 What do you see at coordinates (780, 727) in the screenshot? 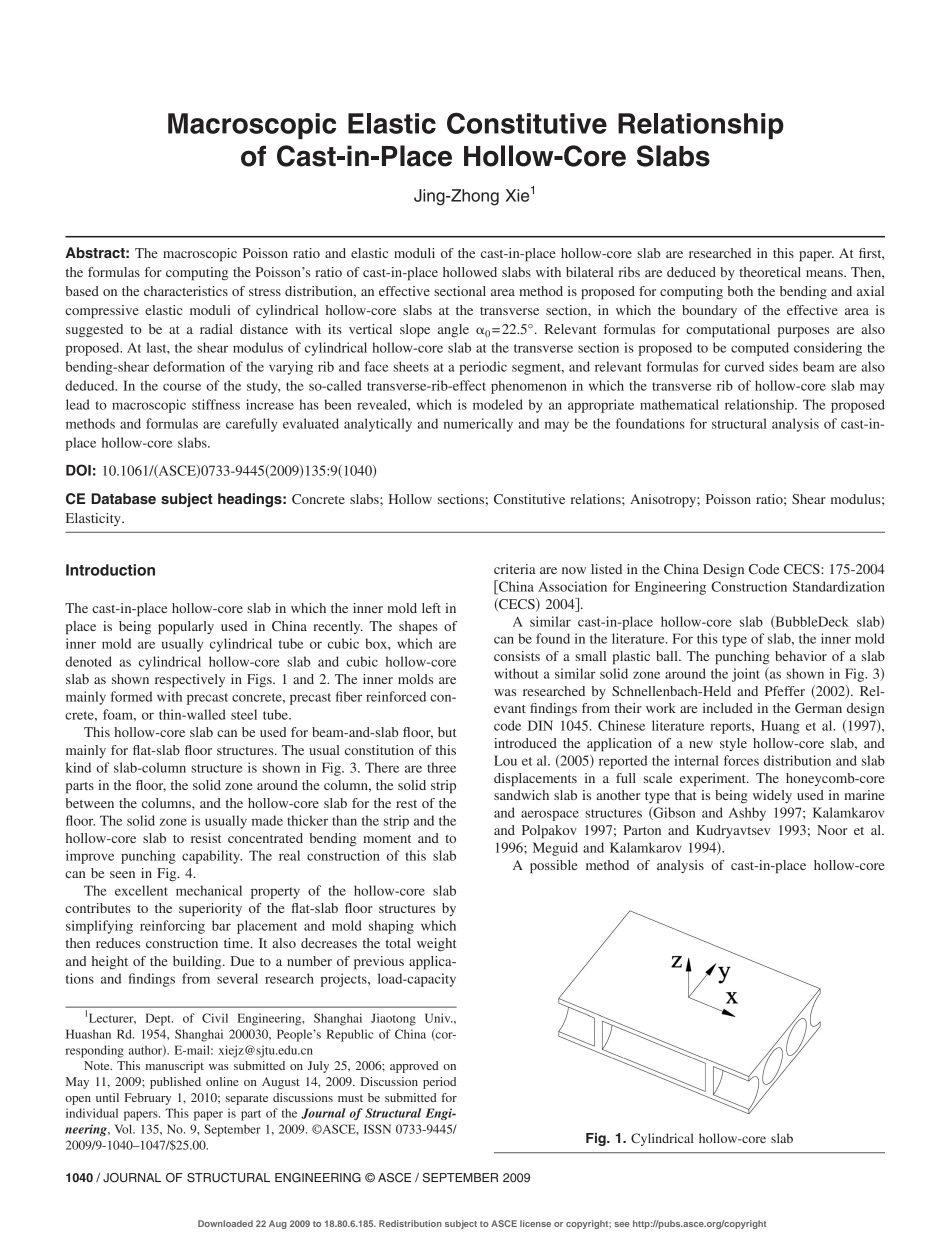
I see `Huang` at bounding box center [780, 727].
